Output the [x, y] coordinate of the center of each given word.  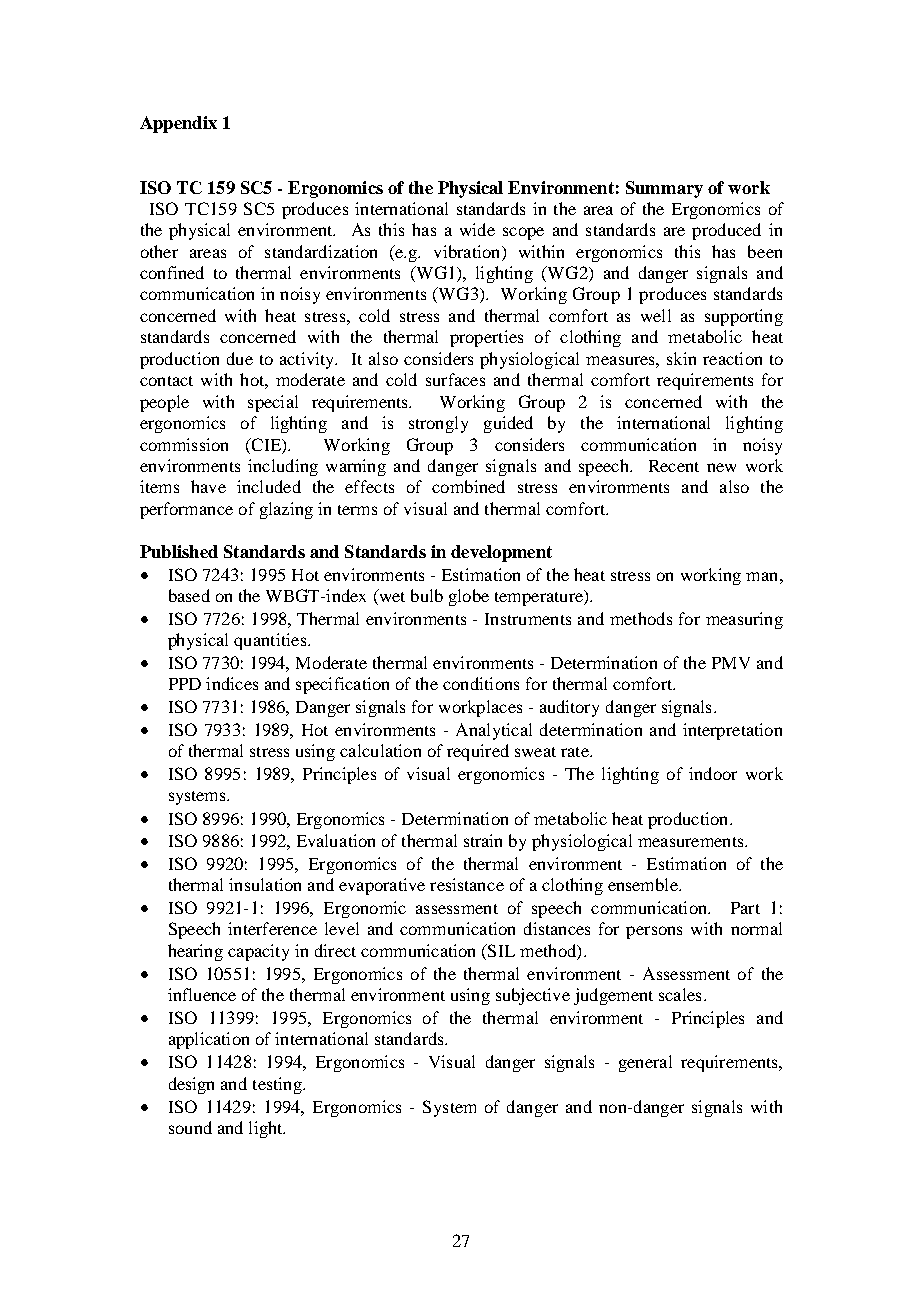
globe [469, 597]
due [240, 358]
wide [477, 229]
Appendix [178, 124]
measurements [692, 842]
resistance [467, 884]
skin [681, 358]
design [191, 1085]
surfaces [455, 379]
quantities [270, 641]
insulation [265, 884]
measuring [744, 620]
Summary [664, 189]
